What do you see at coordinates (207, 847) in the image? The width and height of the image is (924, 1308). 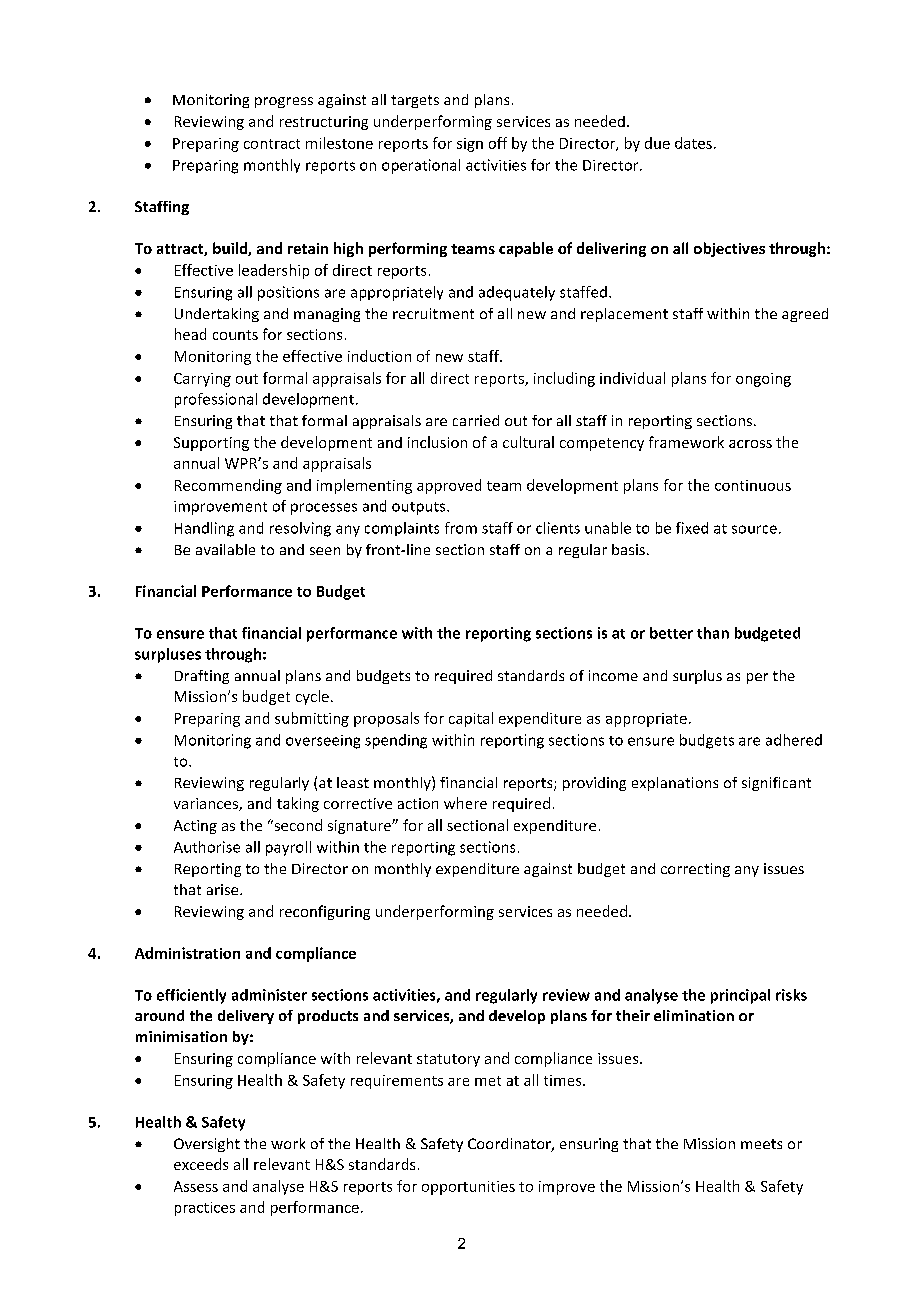 I see `Authorise` at bounding box center [207, 847].
